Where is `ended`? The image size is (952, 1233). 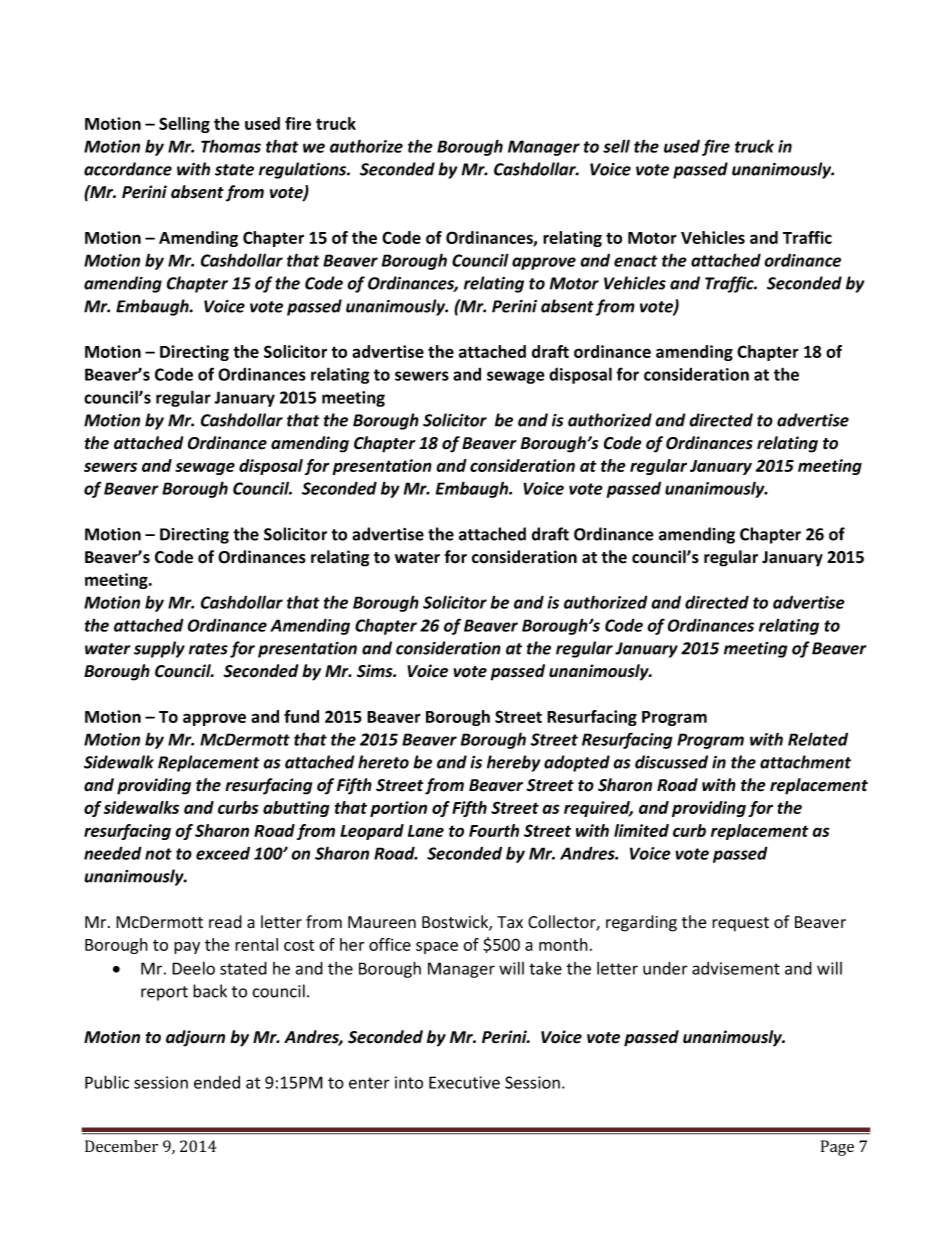 ended is located at coordinates (217, 1082).
